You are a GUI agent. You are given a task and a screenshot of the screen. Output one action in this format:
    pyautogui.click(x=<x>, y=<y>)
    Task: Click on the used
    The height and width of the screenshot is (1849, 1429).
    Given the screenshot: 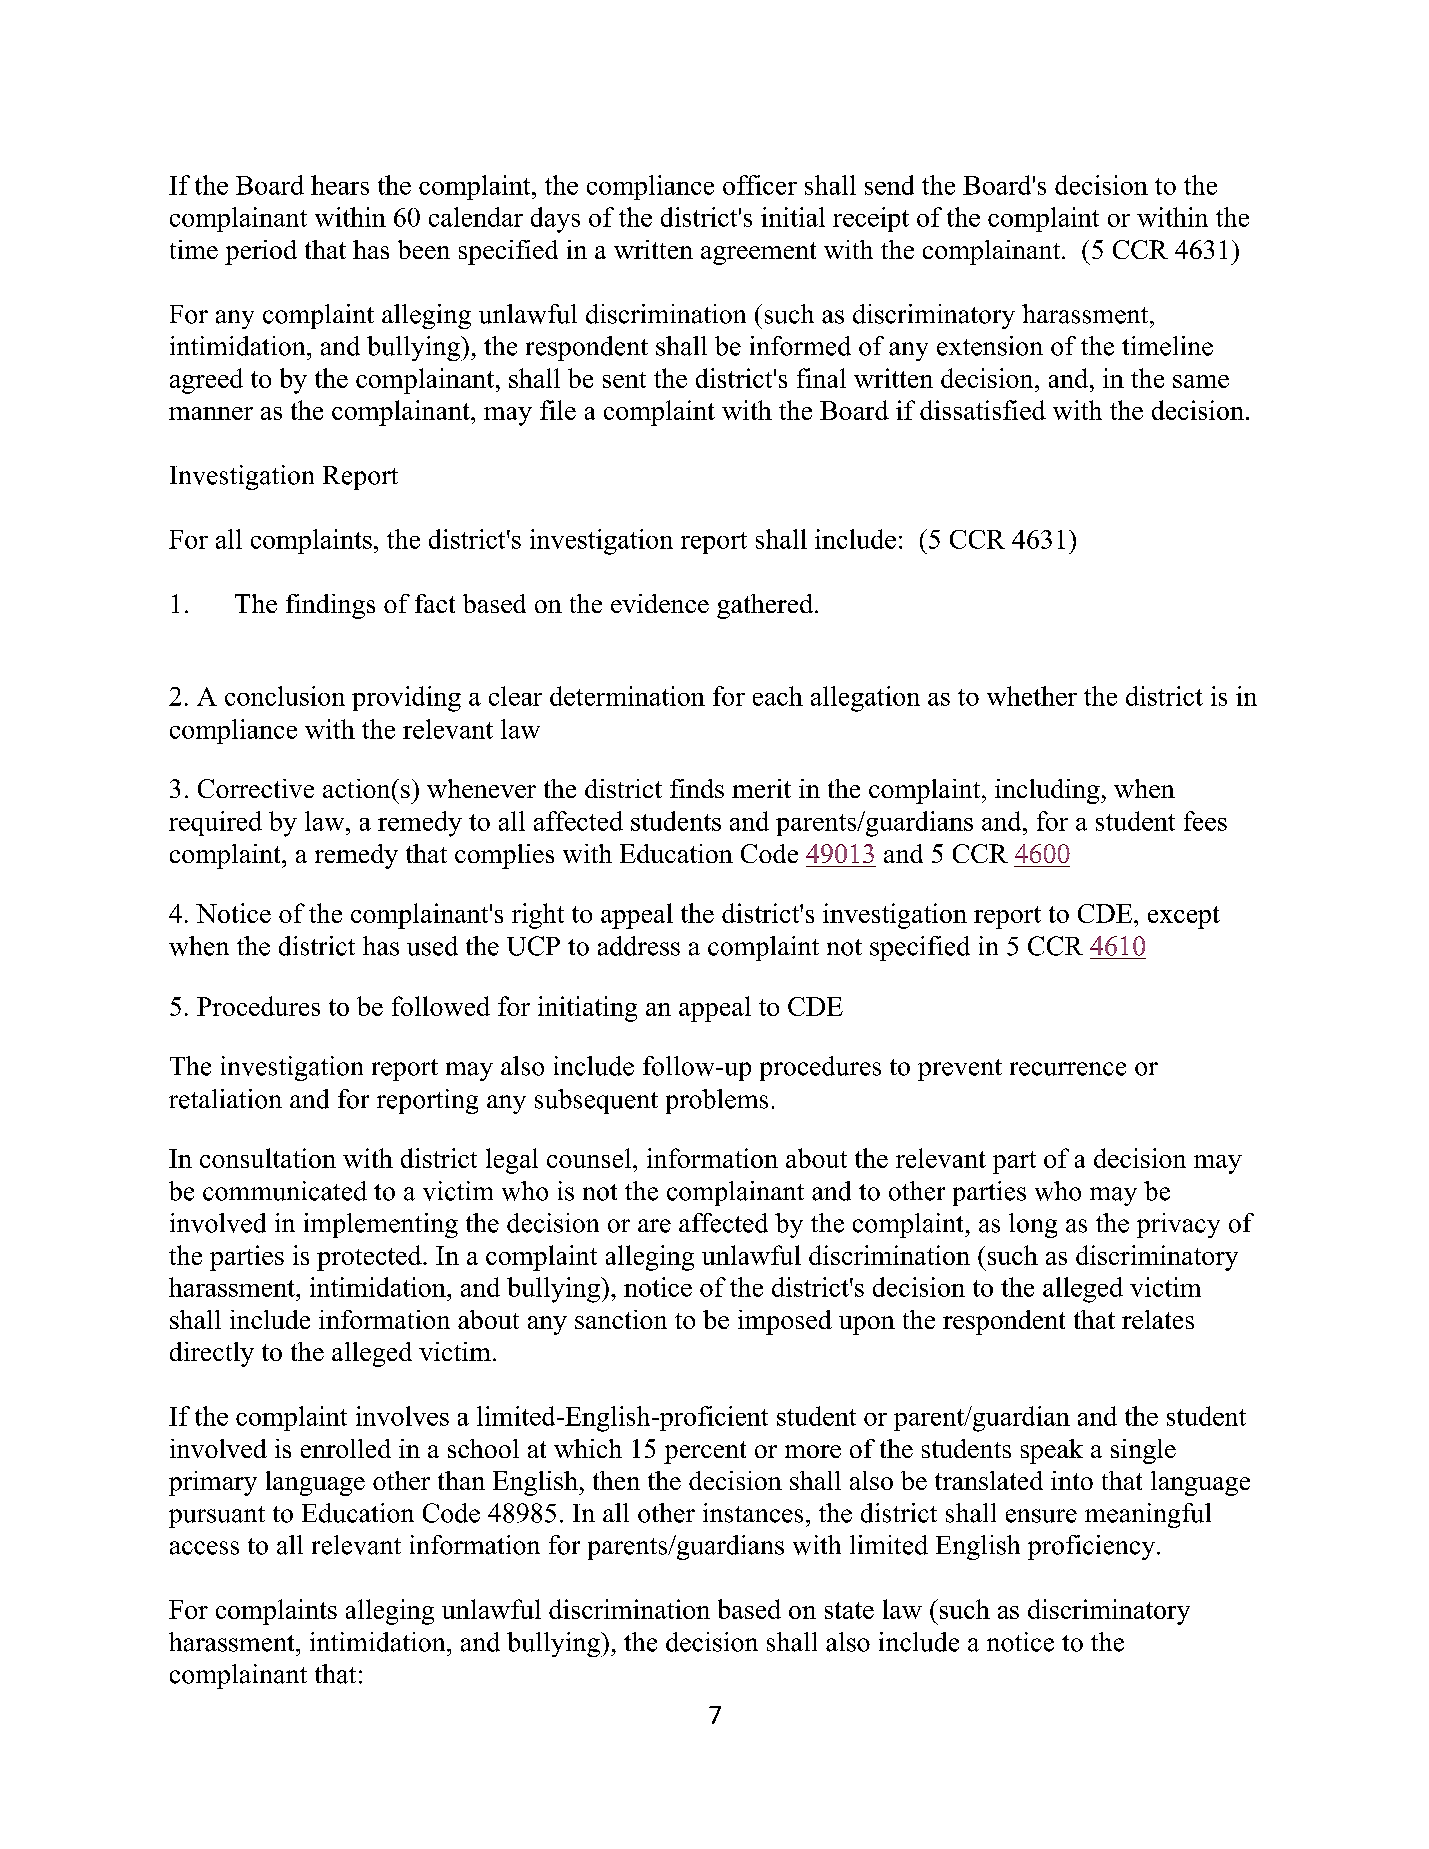 What is the action you would take?
    pyautogui.click(x=432, y=946)
